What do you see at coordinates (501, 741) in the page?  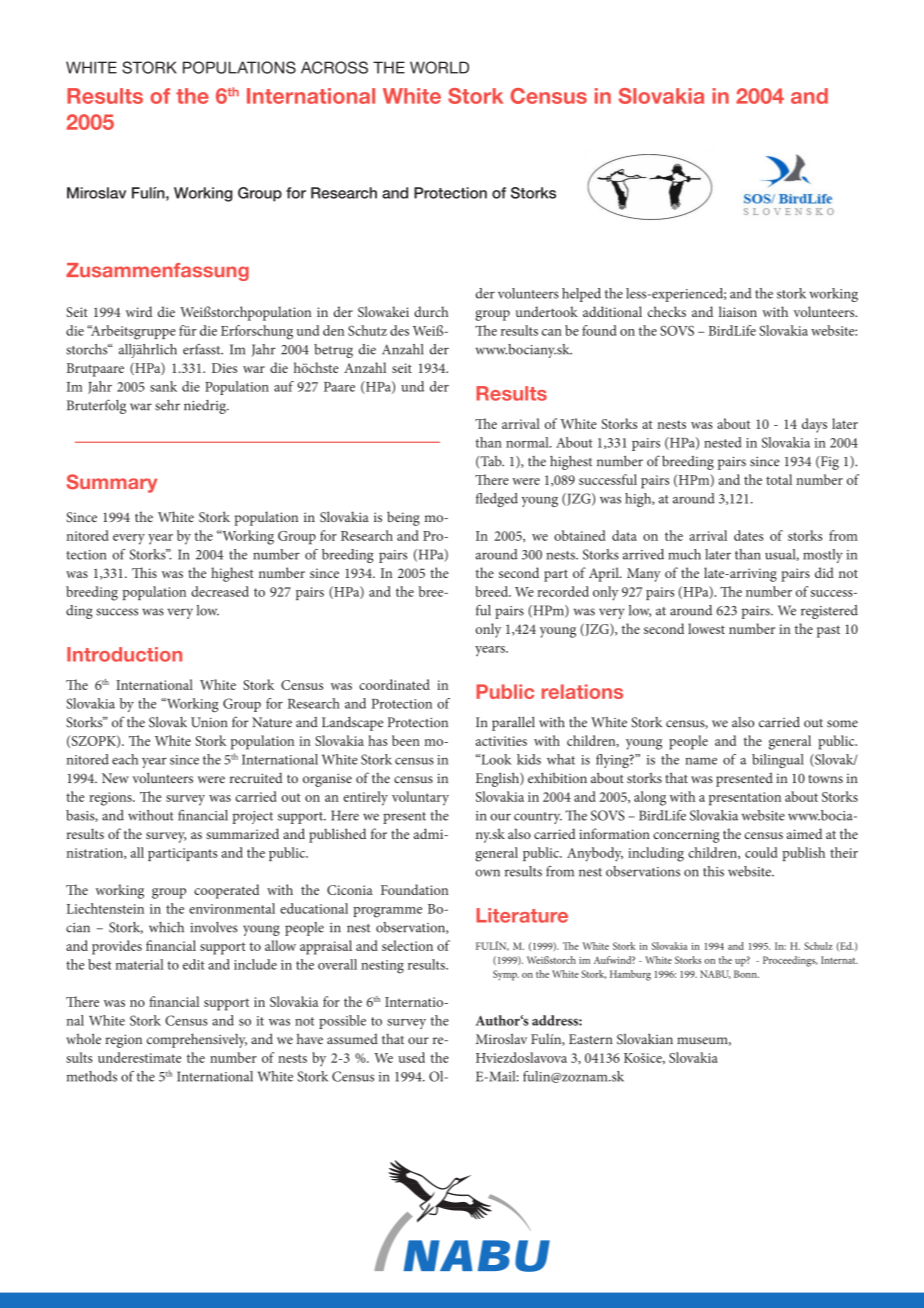 I see `activities` at bounding box center [501, 741].
